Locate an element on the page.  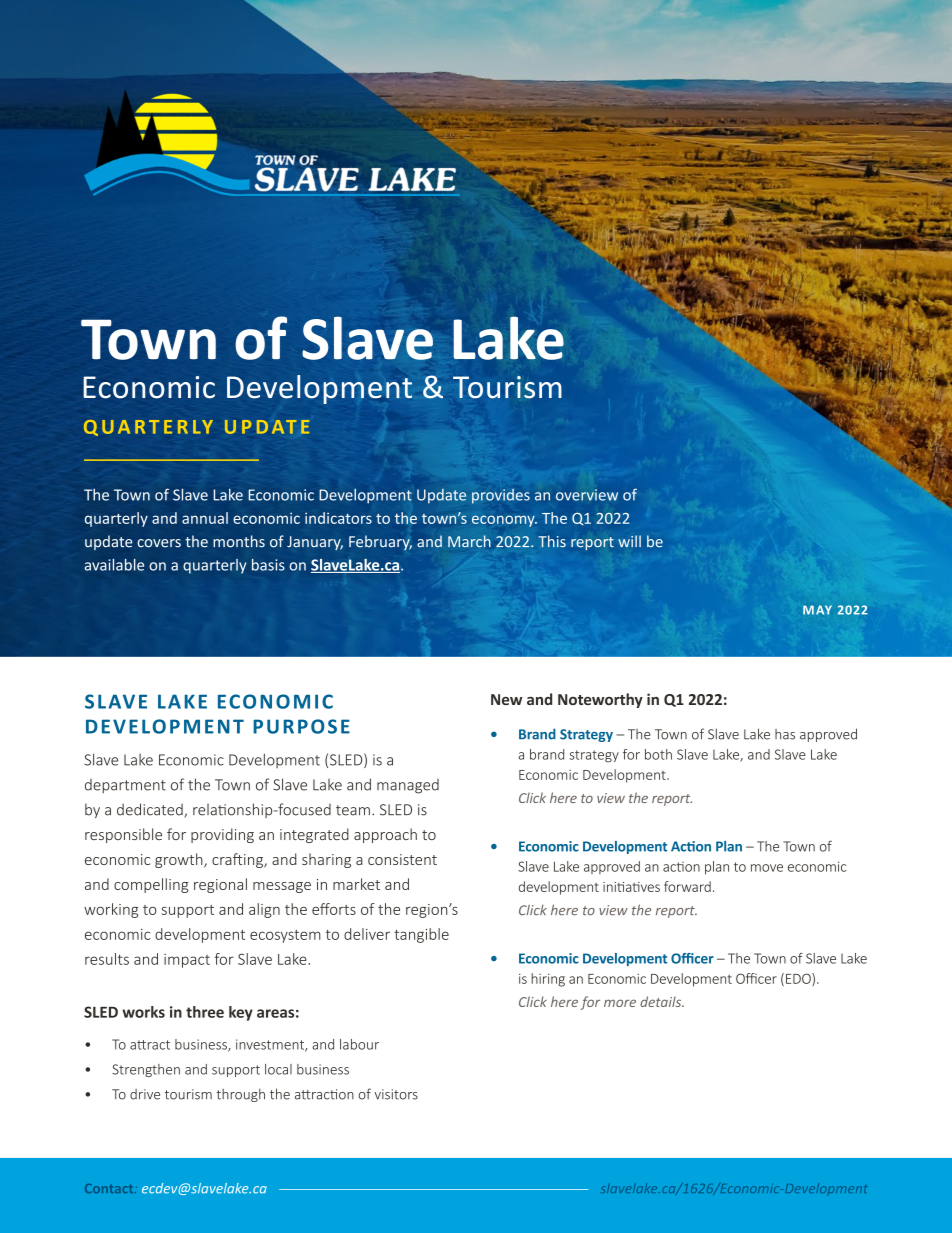
will is located at coordinates (629, 541).
